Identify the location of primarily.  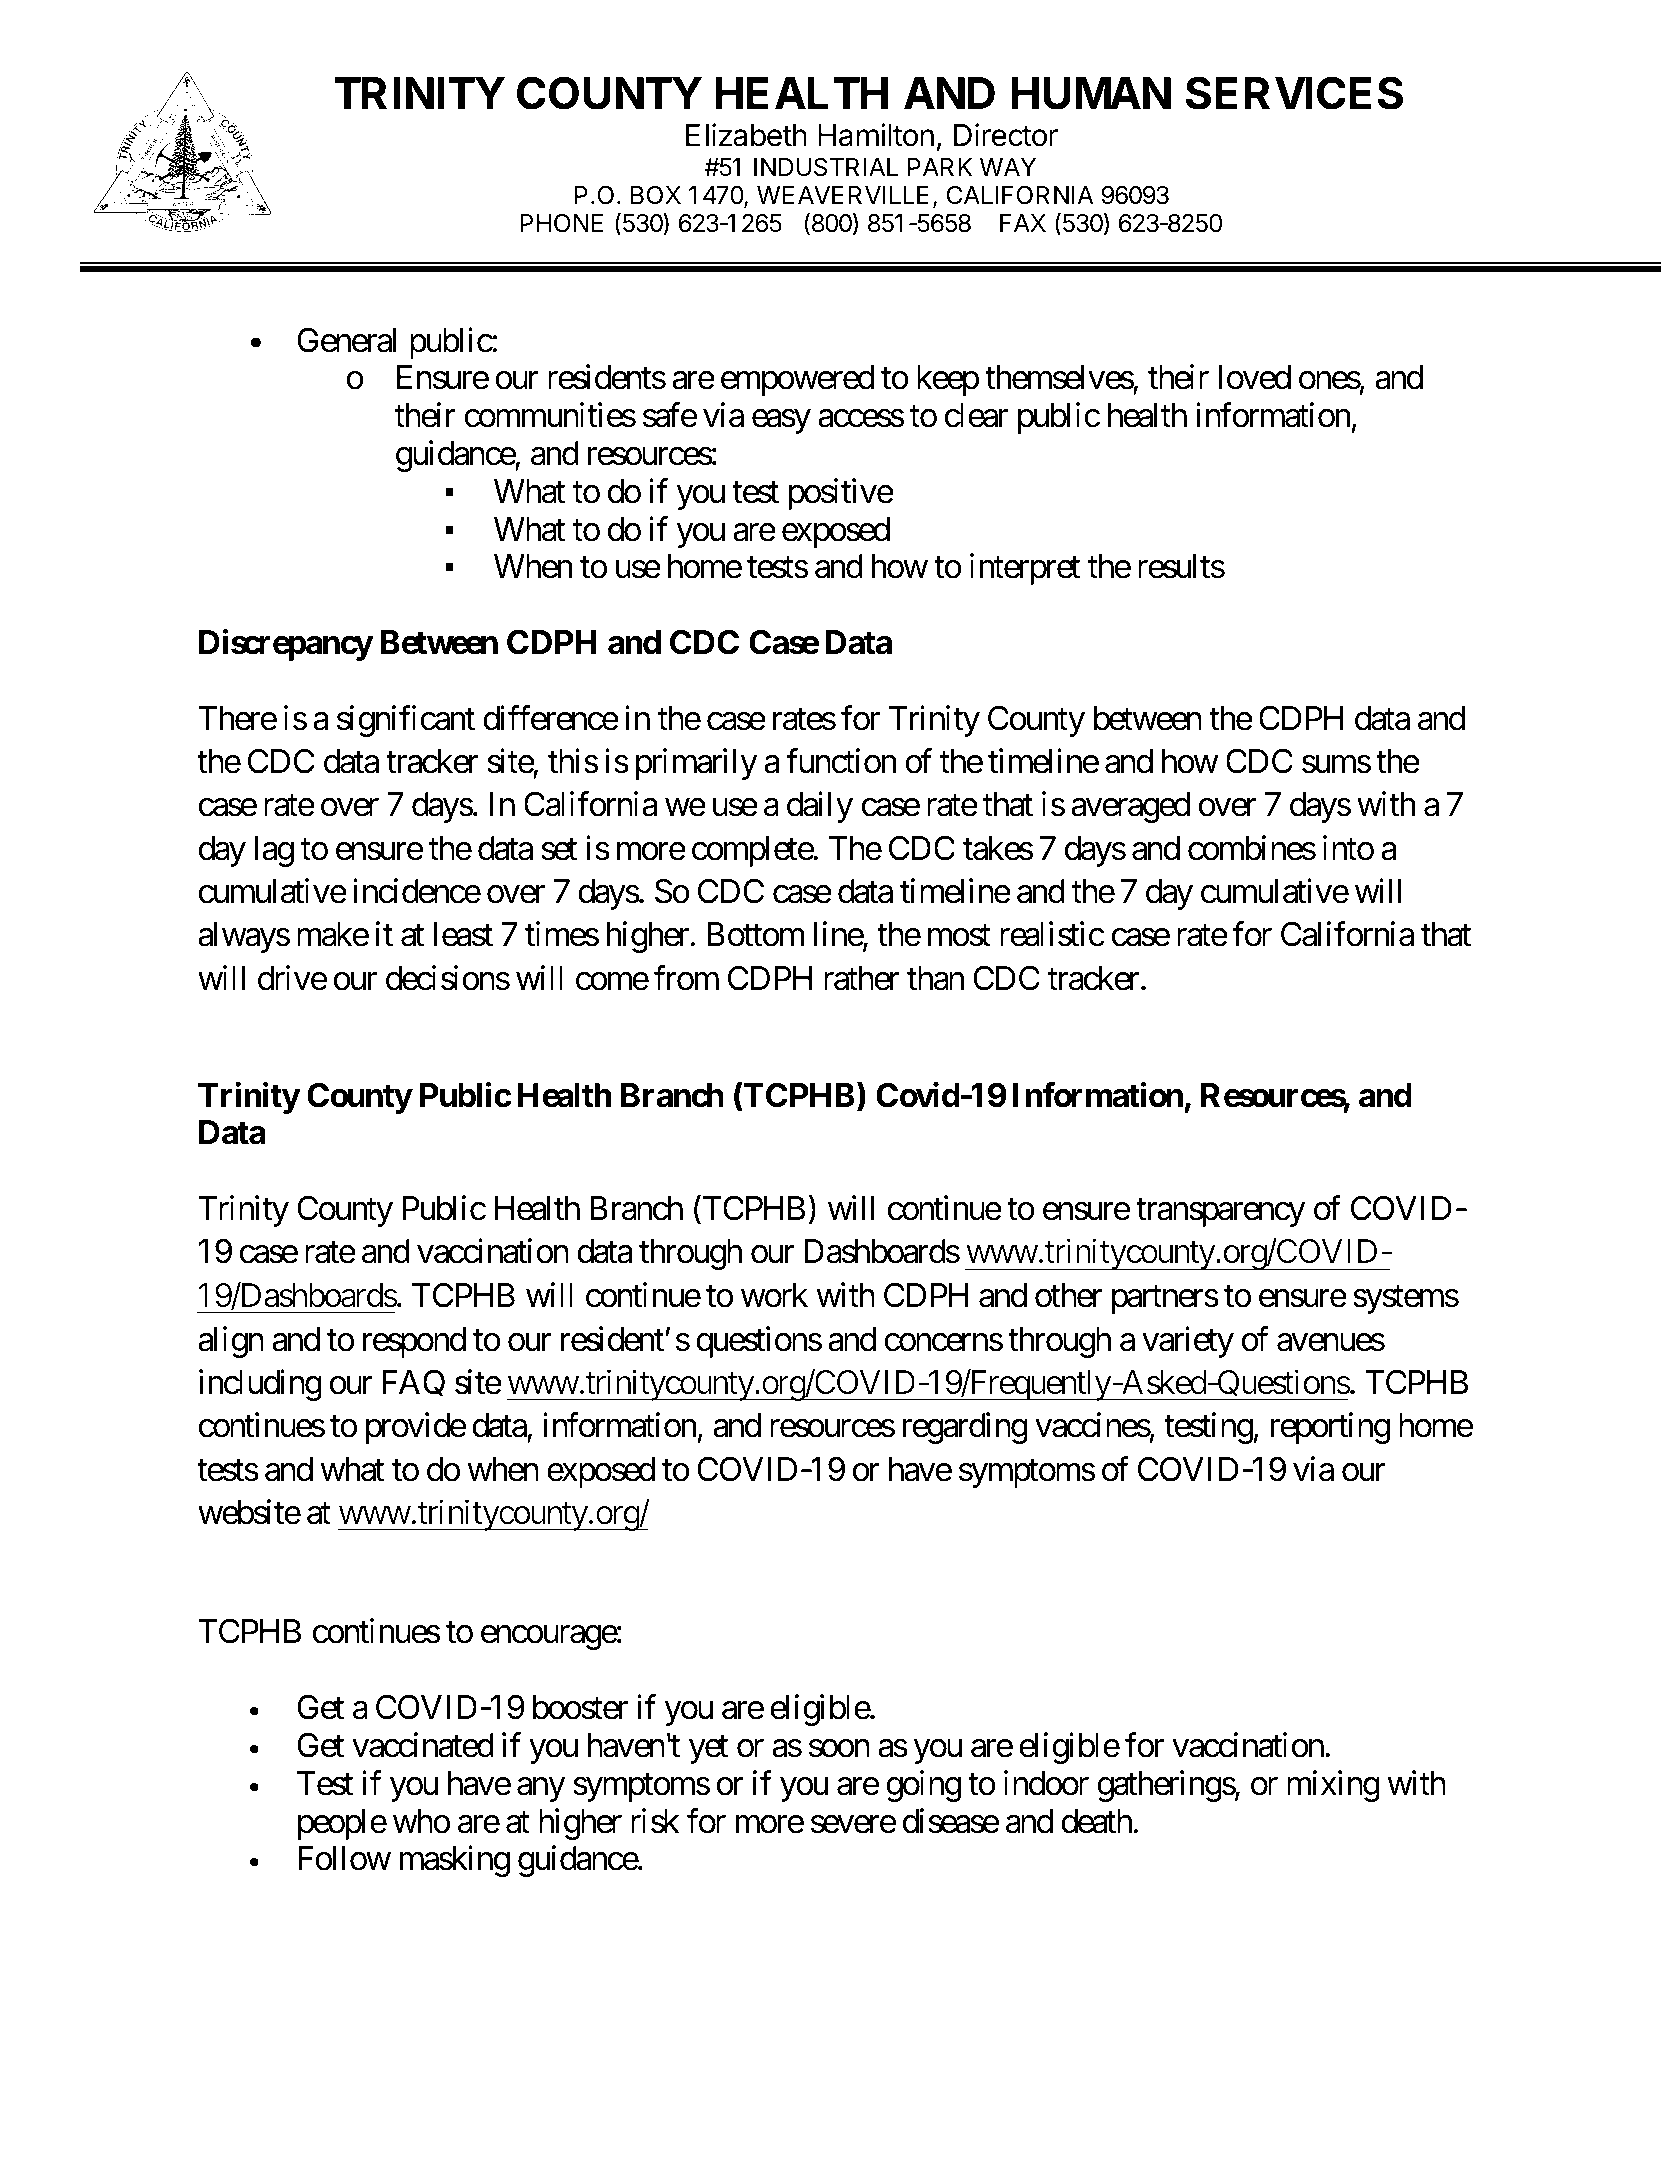
(696, 764).
